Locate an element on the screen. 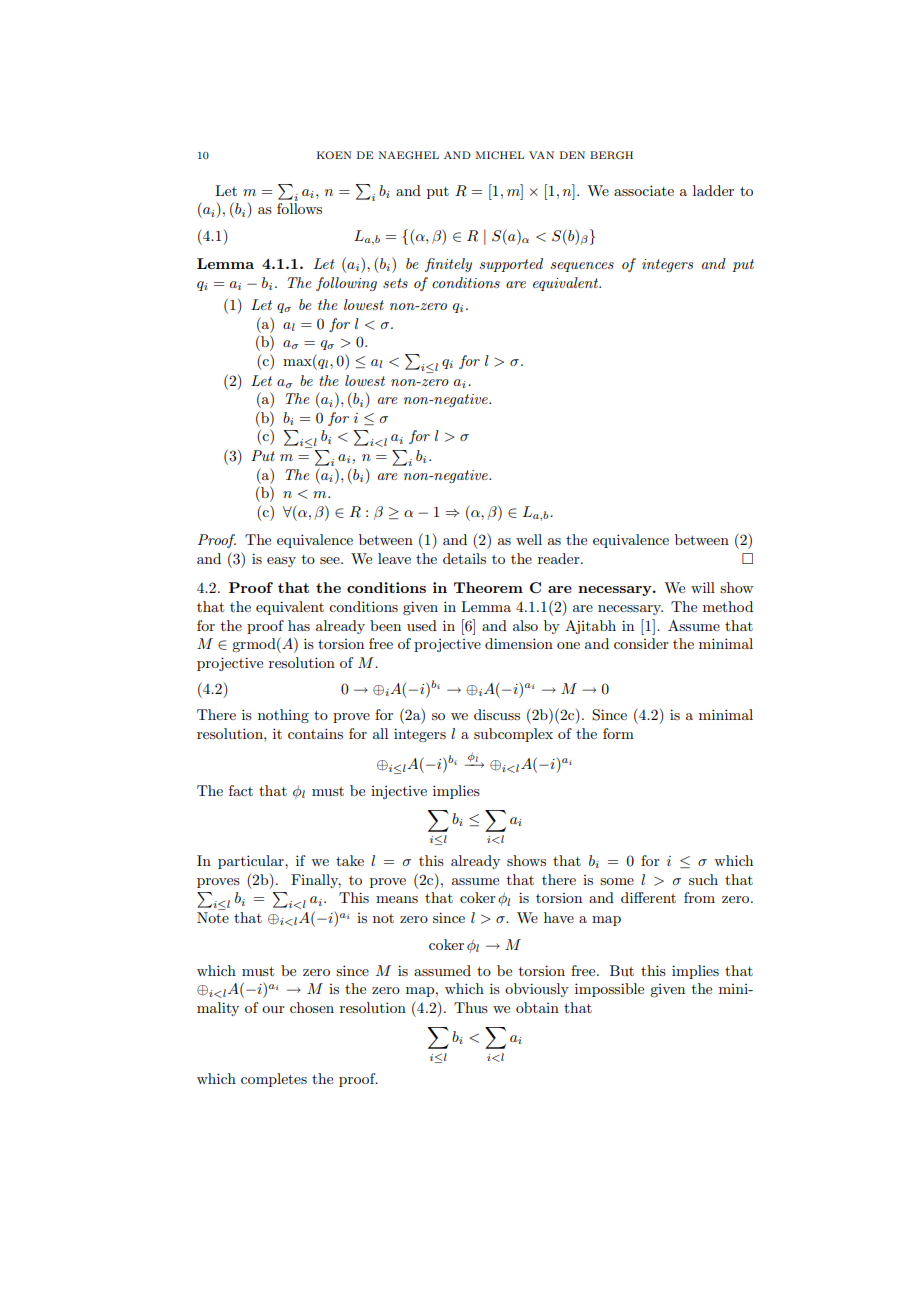  completes is located at coordinates (274, 1080).
